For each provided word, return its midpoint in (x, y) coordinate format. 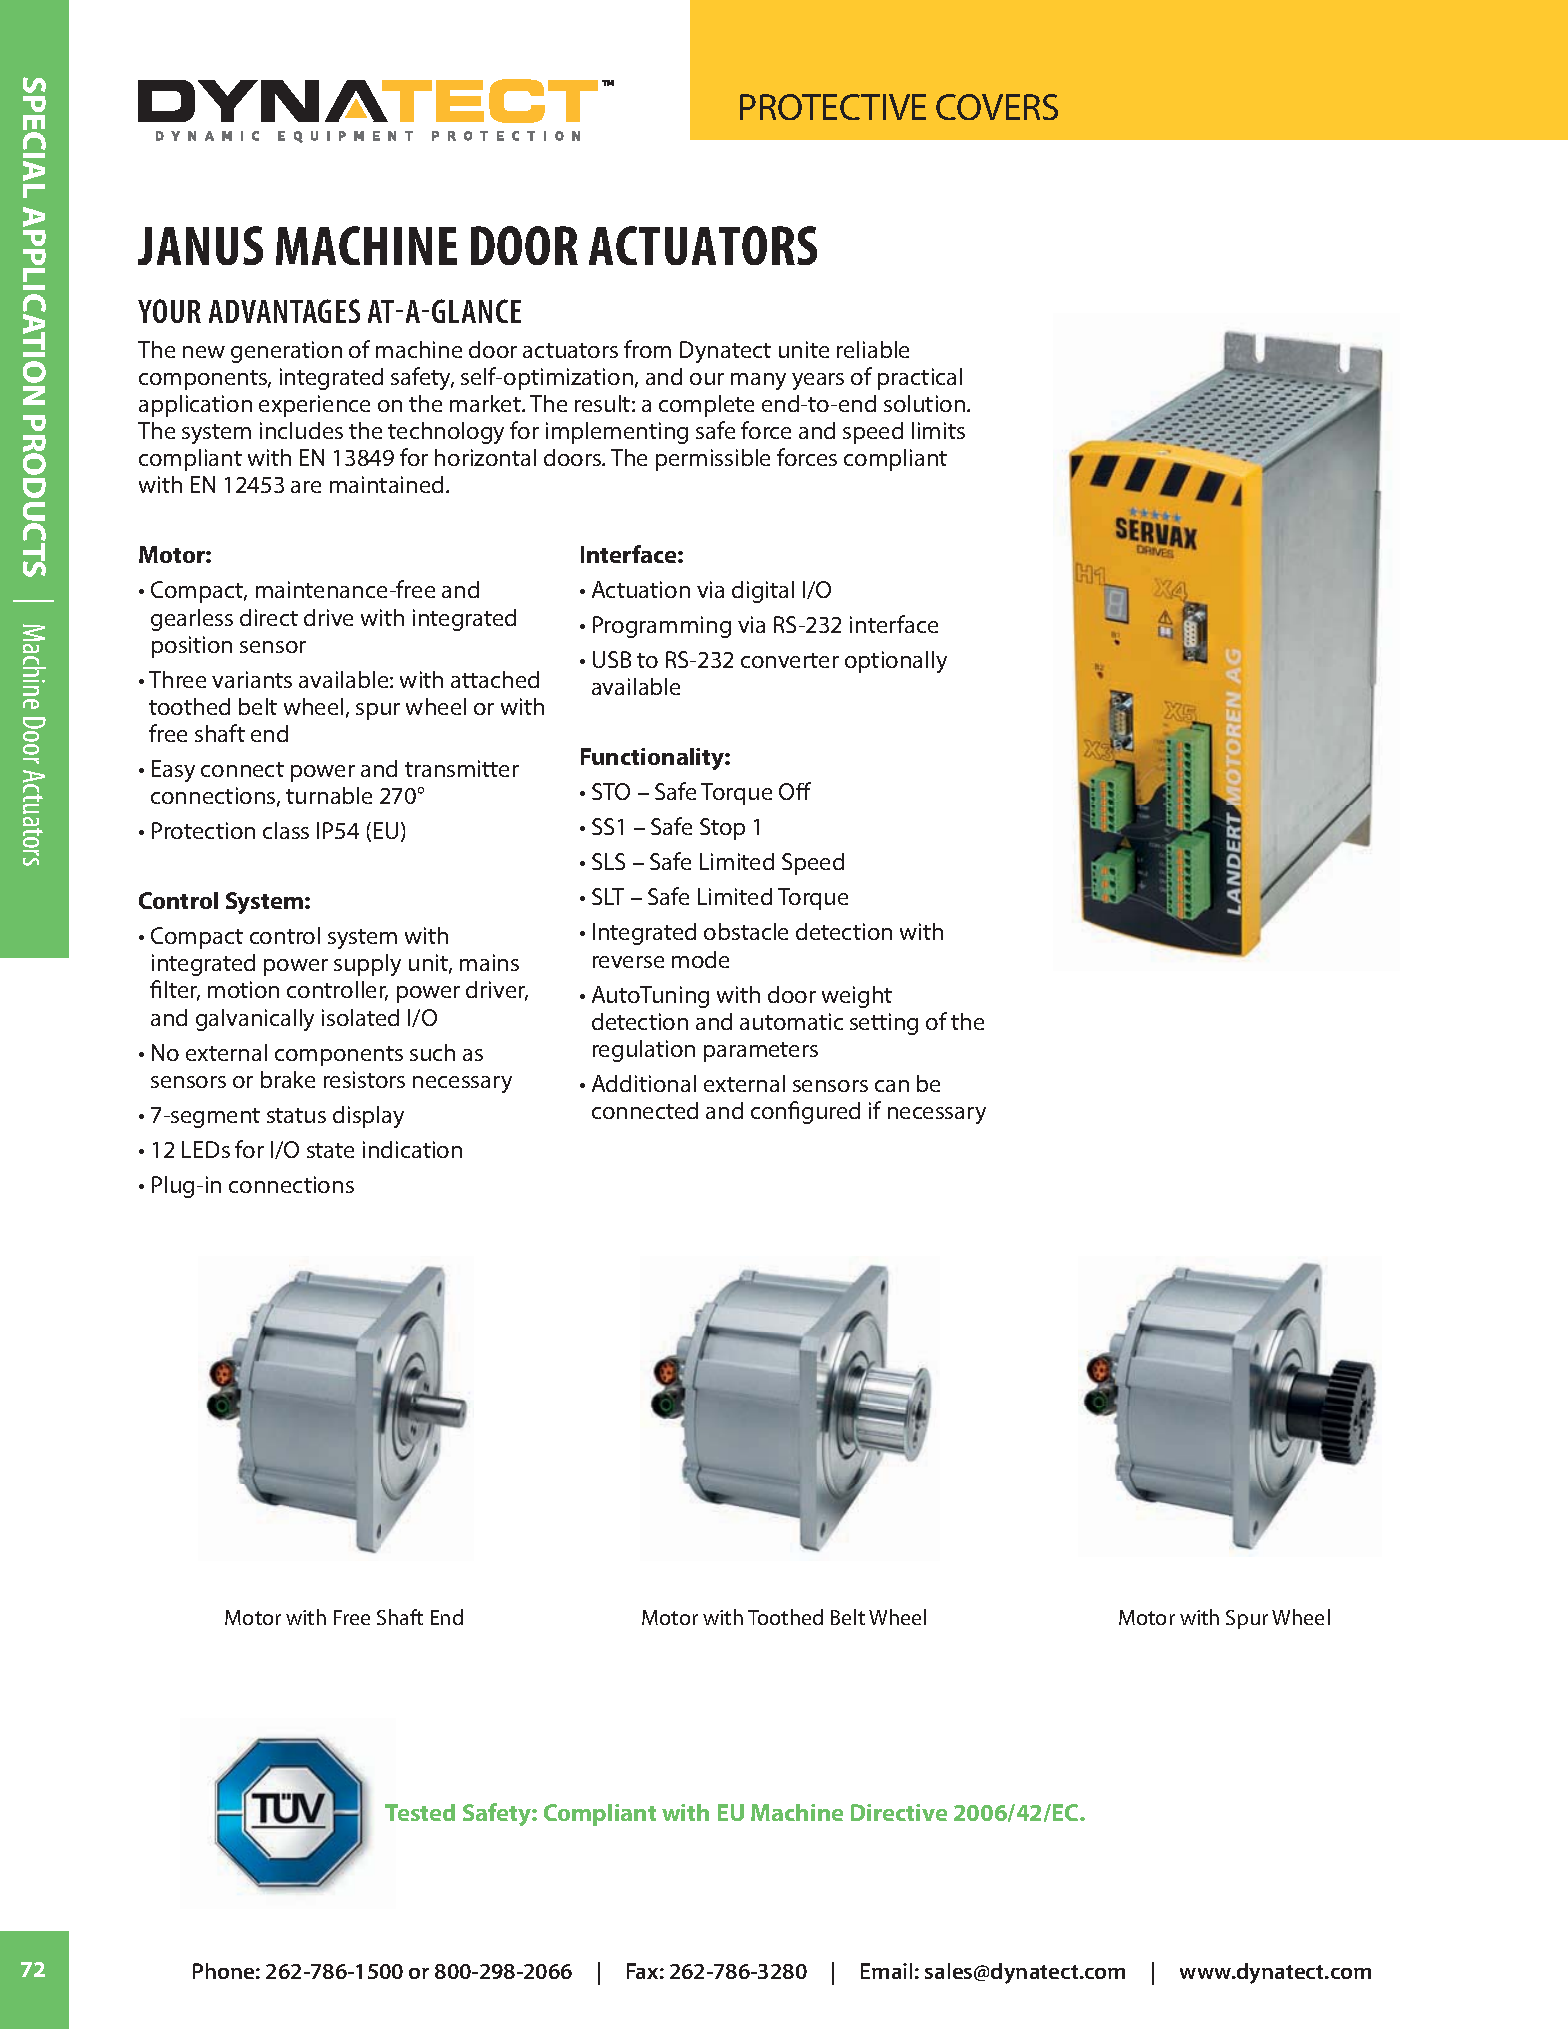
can (892, 1086)
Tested (420, 1812)
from (647, 349)
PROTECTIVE (833, 107)
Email (886, 1971)
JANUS (200, 245)
